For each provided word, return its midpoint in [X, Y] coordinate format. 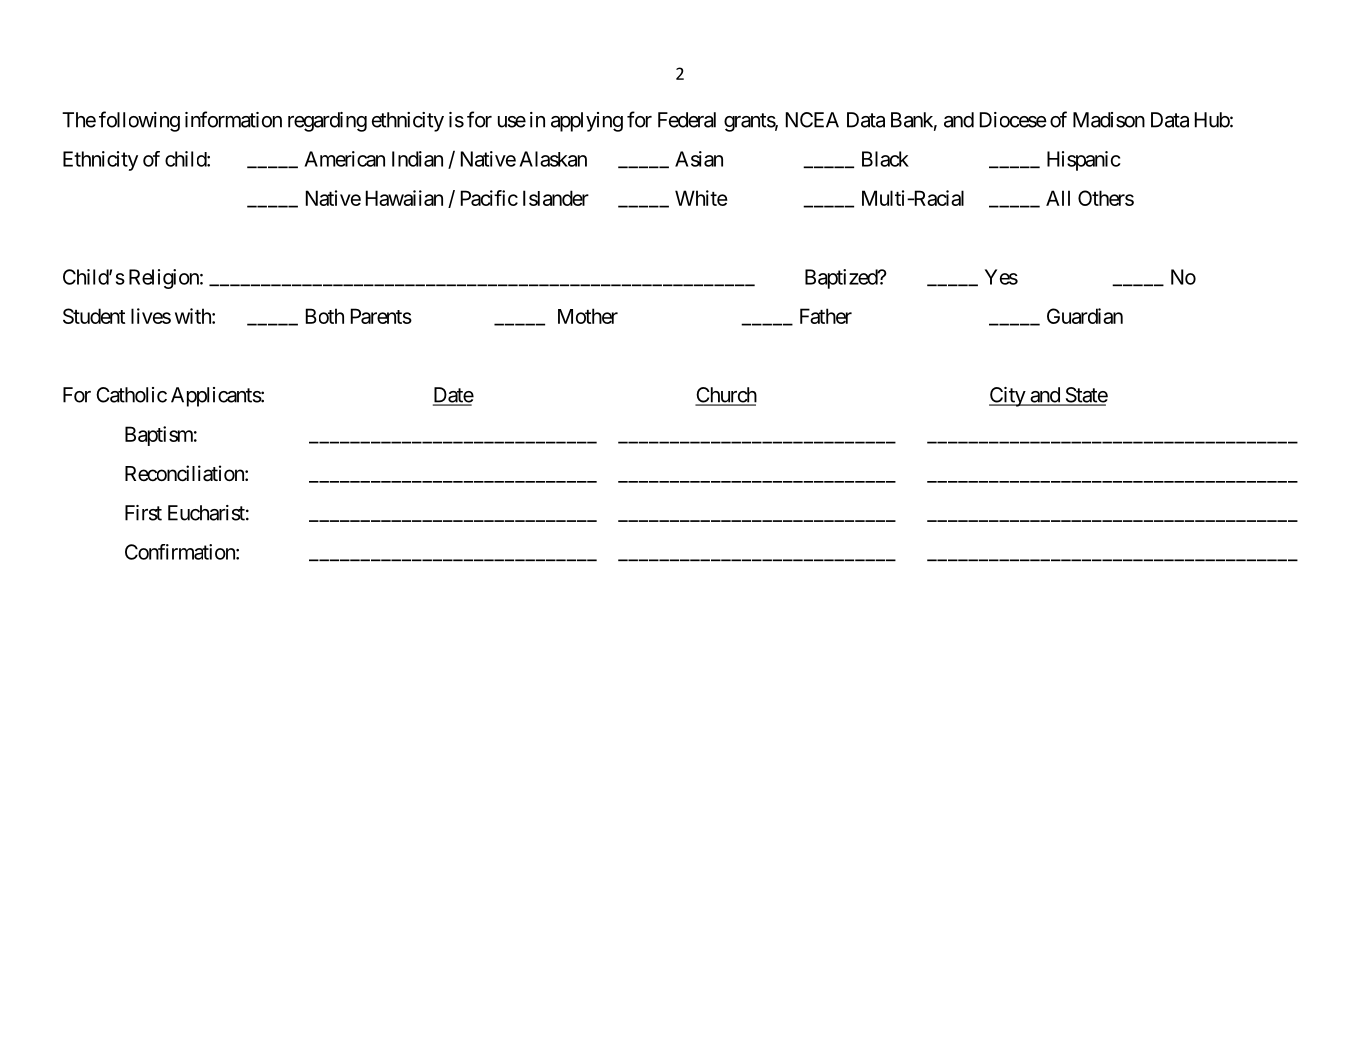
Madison [1109, 120]
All [1058, 198]
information [233, 119]
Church [726, 396]
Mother [588, 316]
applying [587, 122]
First [143, 513]
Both [325, 316]
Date [453, 396]
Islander [556, 198]
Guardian [1085, 316]
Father [826, 316]
